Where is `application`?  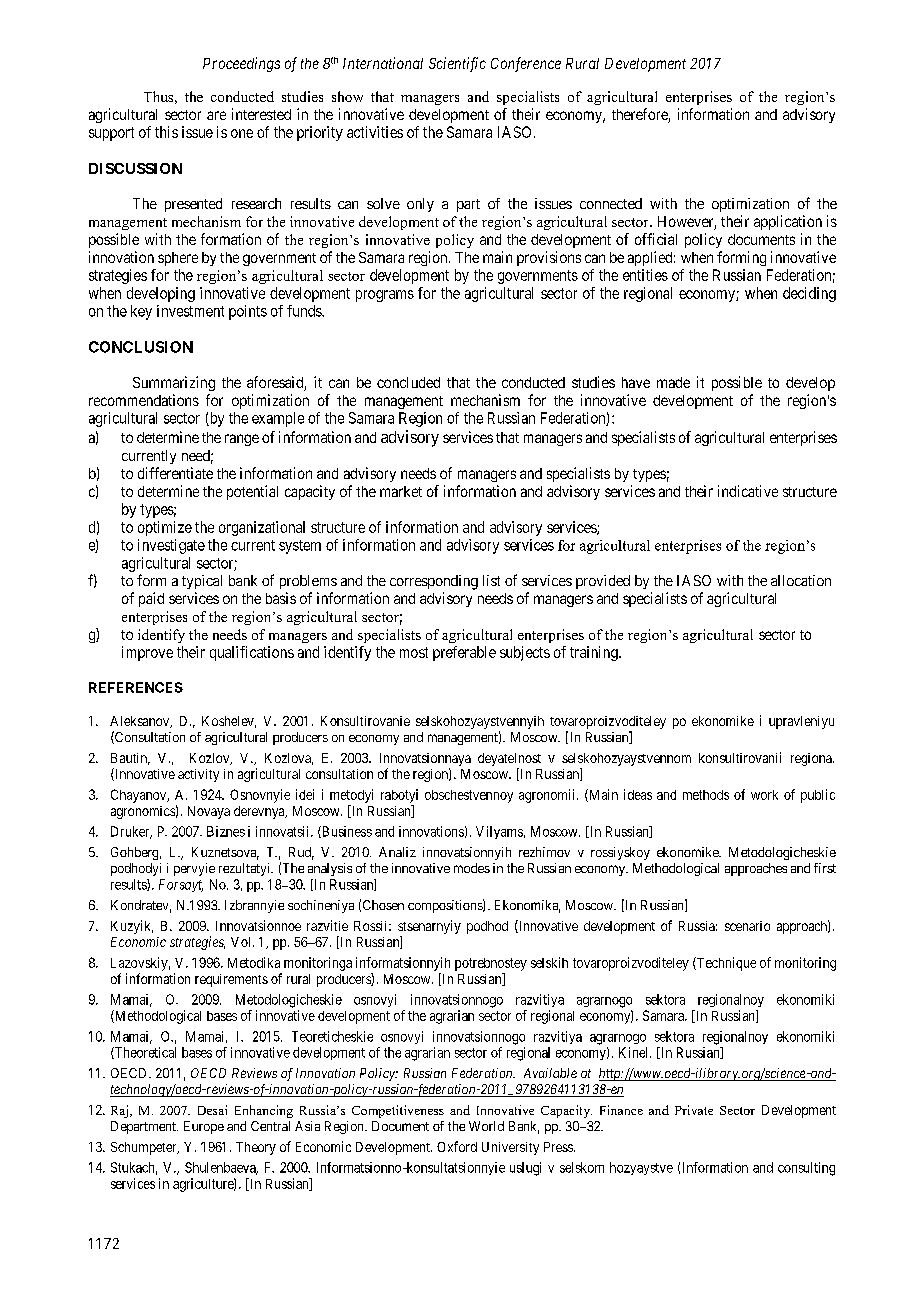 application is located at coordinates (788, 222).
